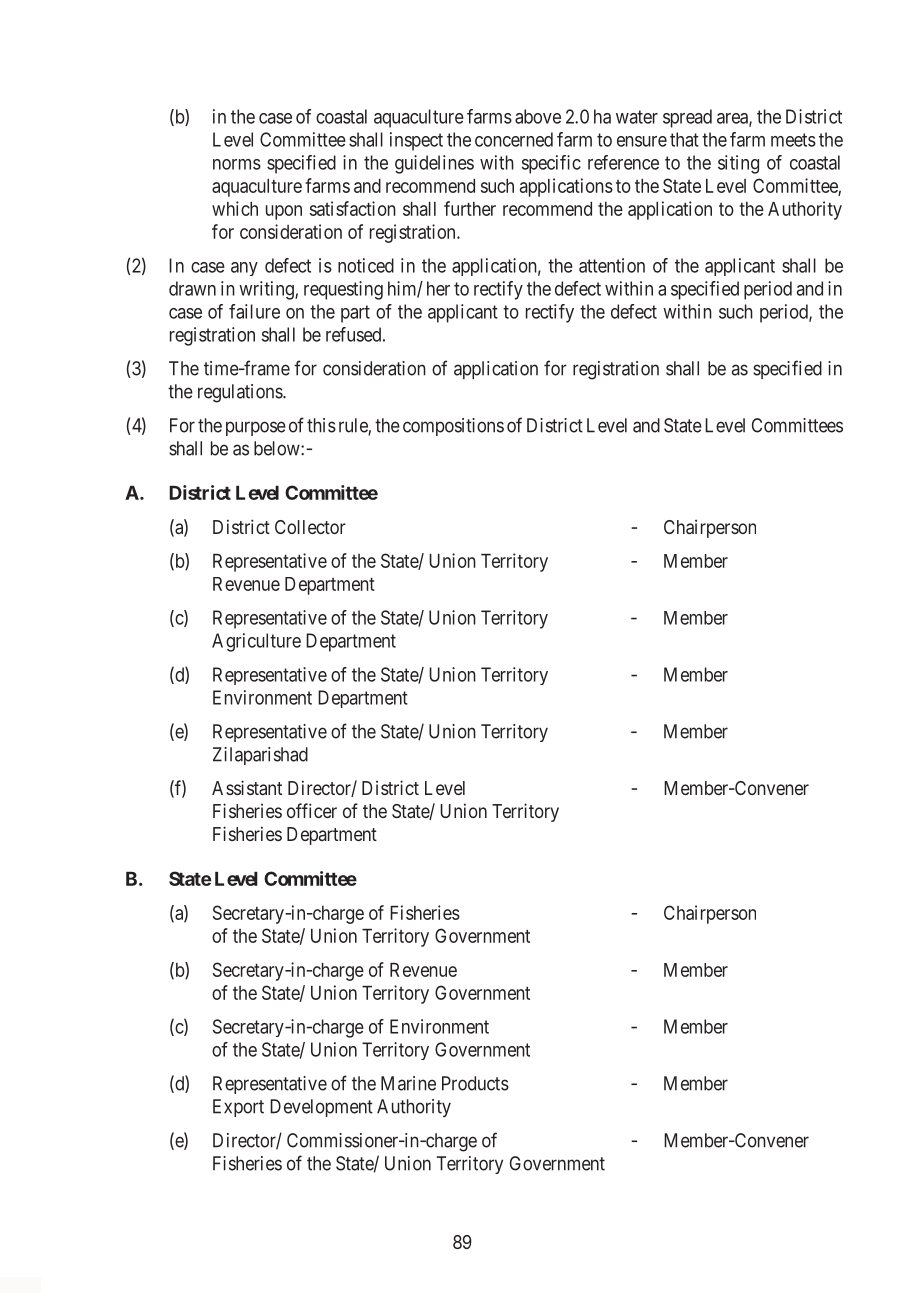  What do you see at coordinates (738, 164) in the screenshot?
I see `siting` at bounding box center [738, 164].
